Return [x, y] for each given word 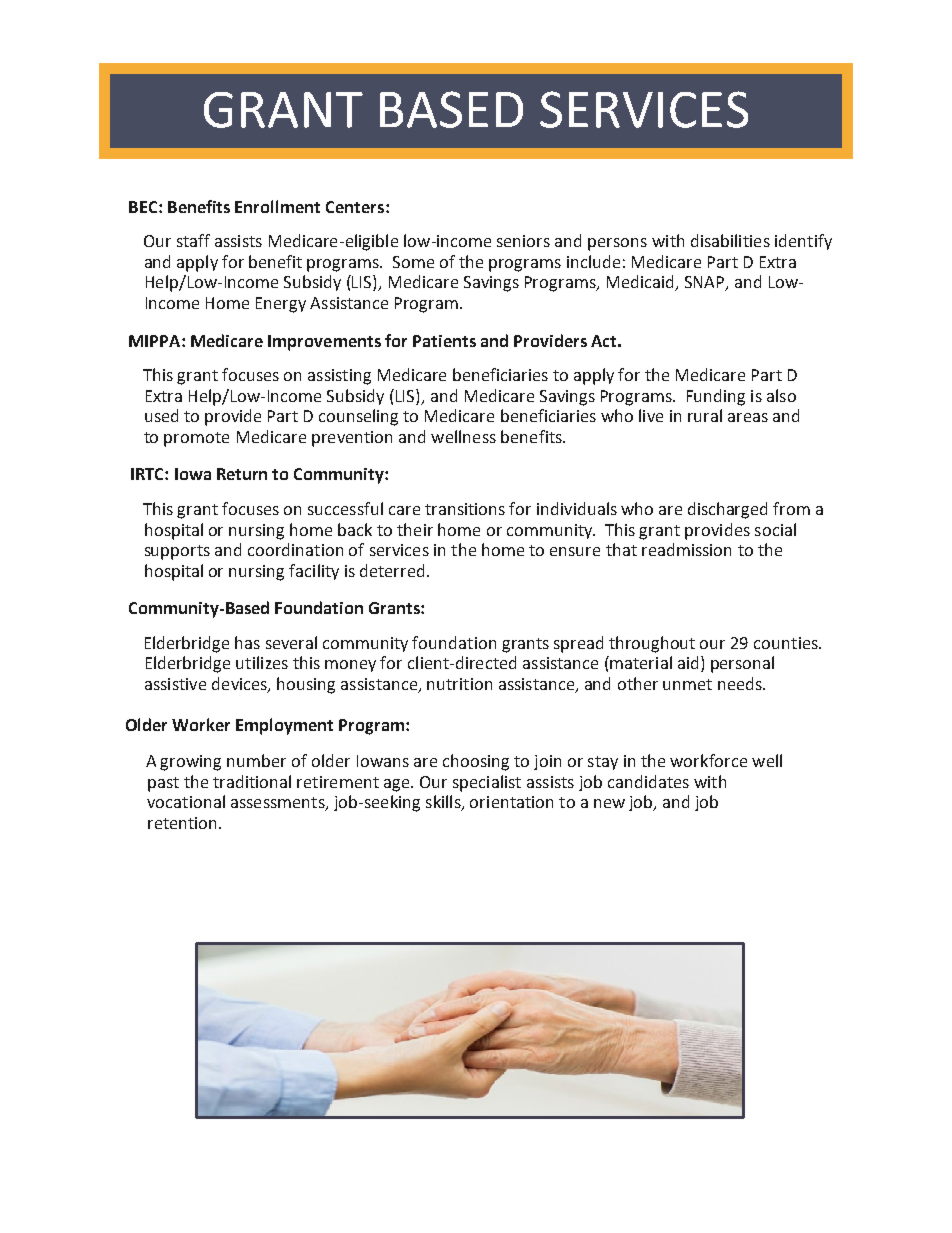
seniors [523, 241]
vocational [186, 801]
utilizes [262, 662]
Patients [444, 341]
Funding [716, 397]
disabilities [730, 240]
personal [742, 664]
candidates [648, 781]
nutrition [459, 684]
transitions [465, 509]
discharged [727, 510]
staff [193, 240]
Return [242, 474]
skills [444, 803]
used [161, 415]
